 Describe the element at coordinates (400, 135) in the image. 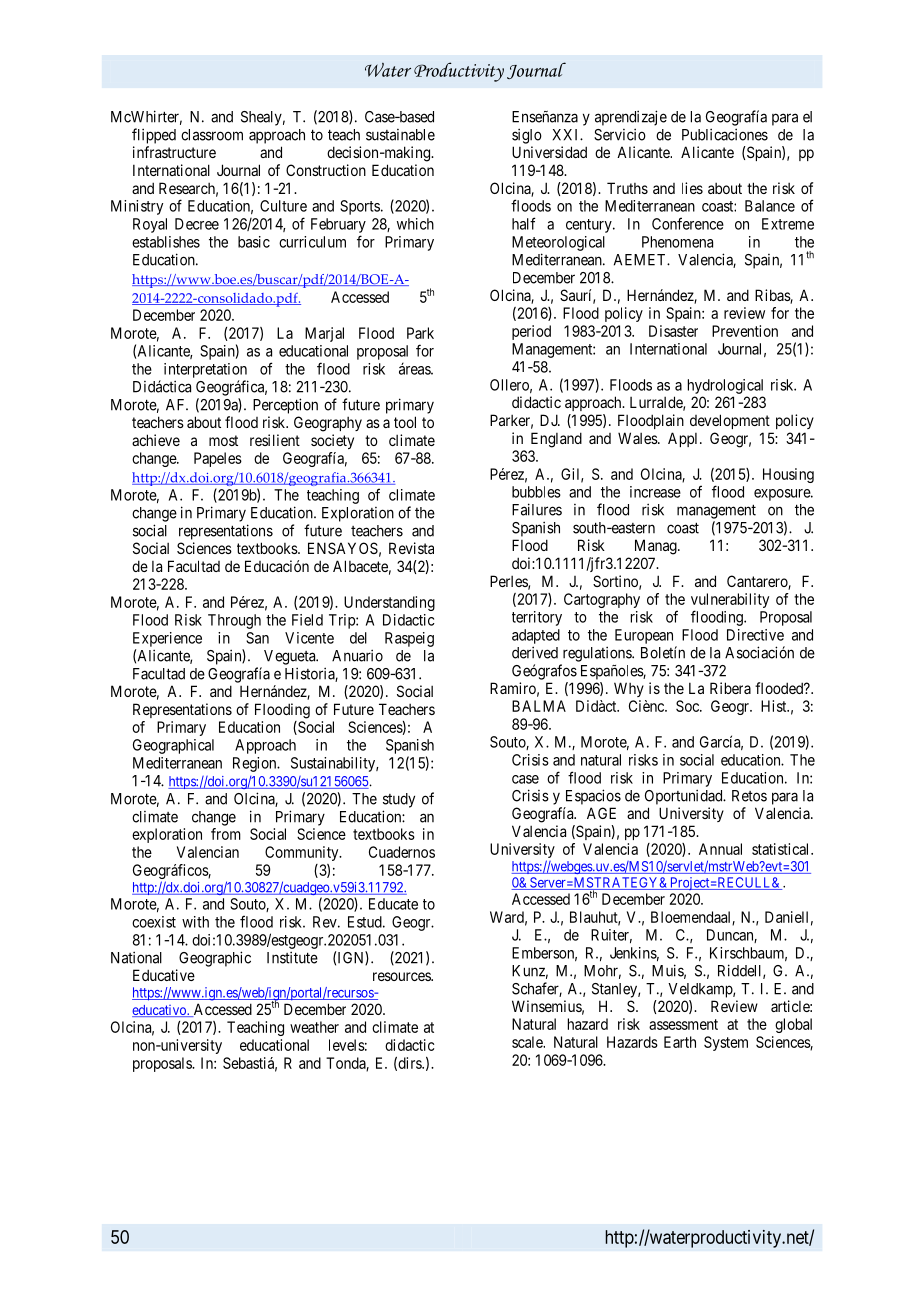

I see `sustainable` at that location.
